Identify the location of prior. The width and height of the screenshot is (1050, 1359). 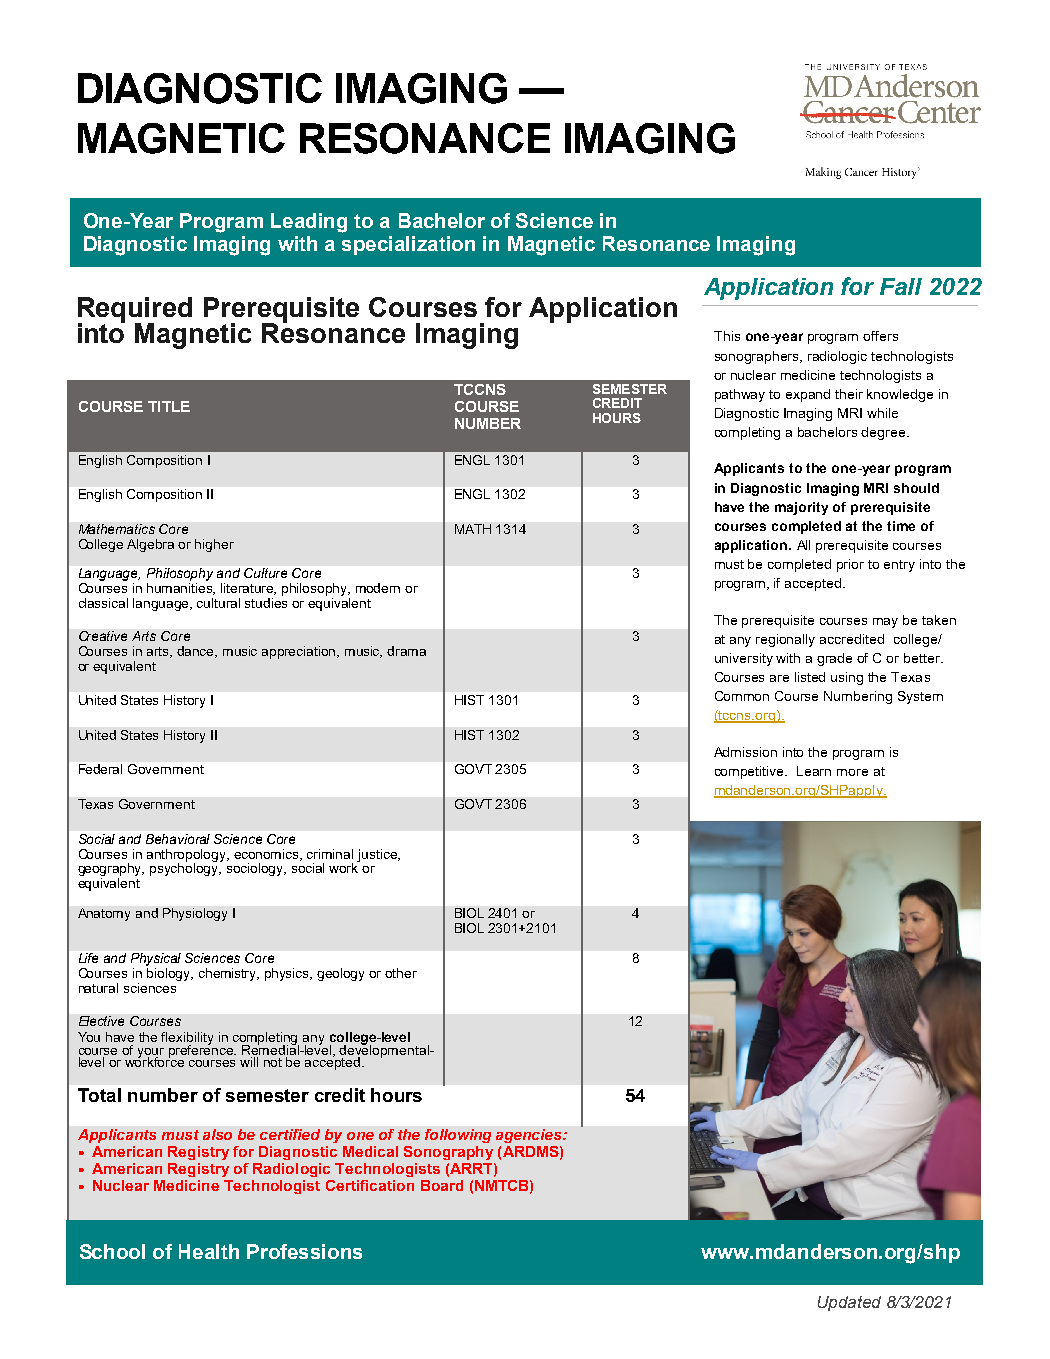
(850, 565).
